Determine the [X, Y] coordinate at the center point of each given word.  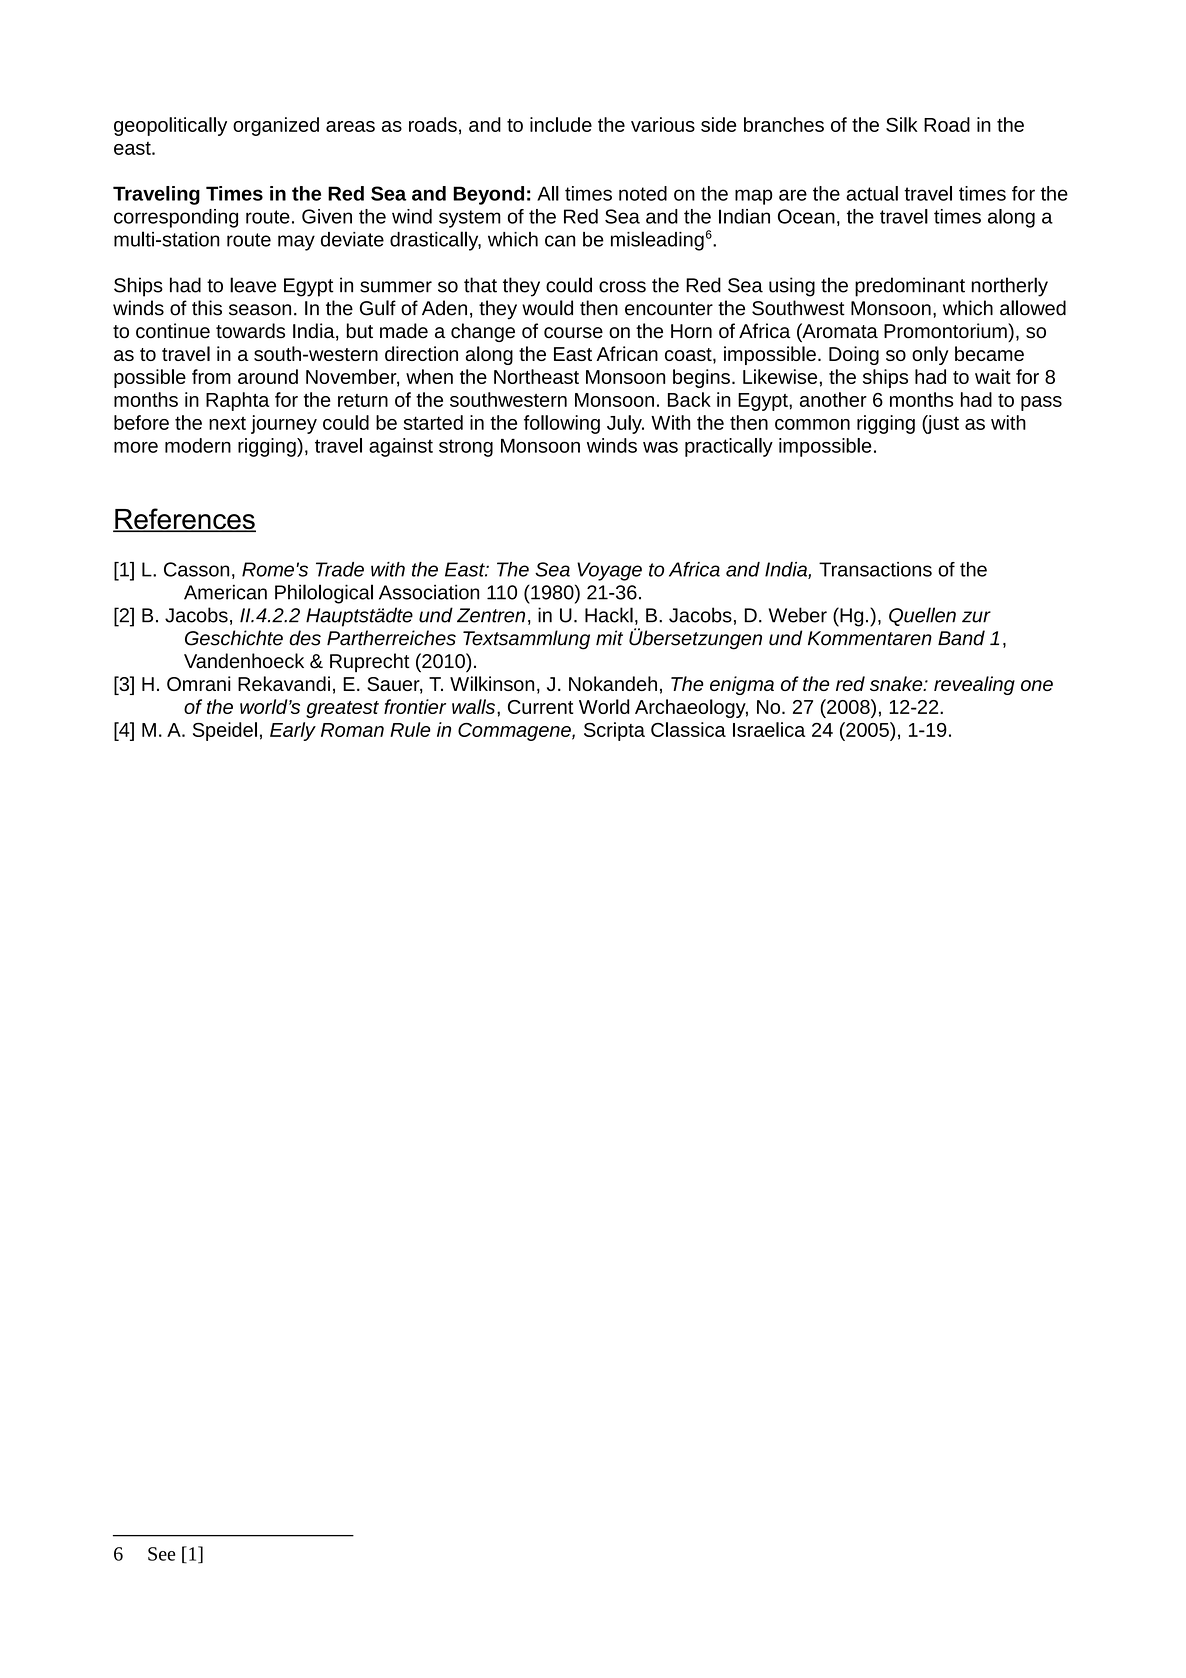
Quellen [922, 616]
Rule [410, 729]
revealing [974, 685]
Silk [902, 124]
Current [541, 707]
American [225, 592]
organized [276, 126]
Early [293, 731]
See [161, 1554]
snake [897, 683]
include [561, 124]
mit [609, 638]
